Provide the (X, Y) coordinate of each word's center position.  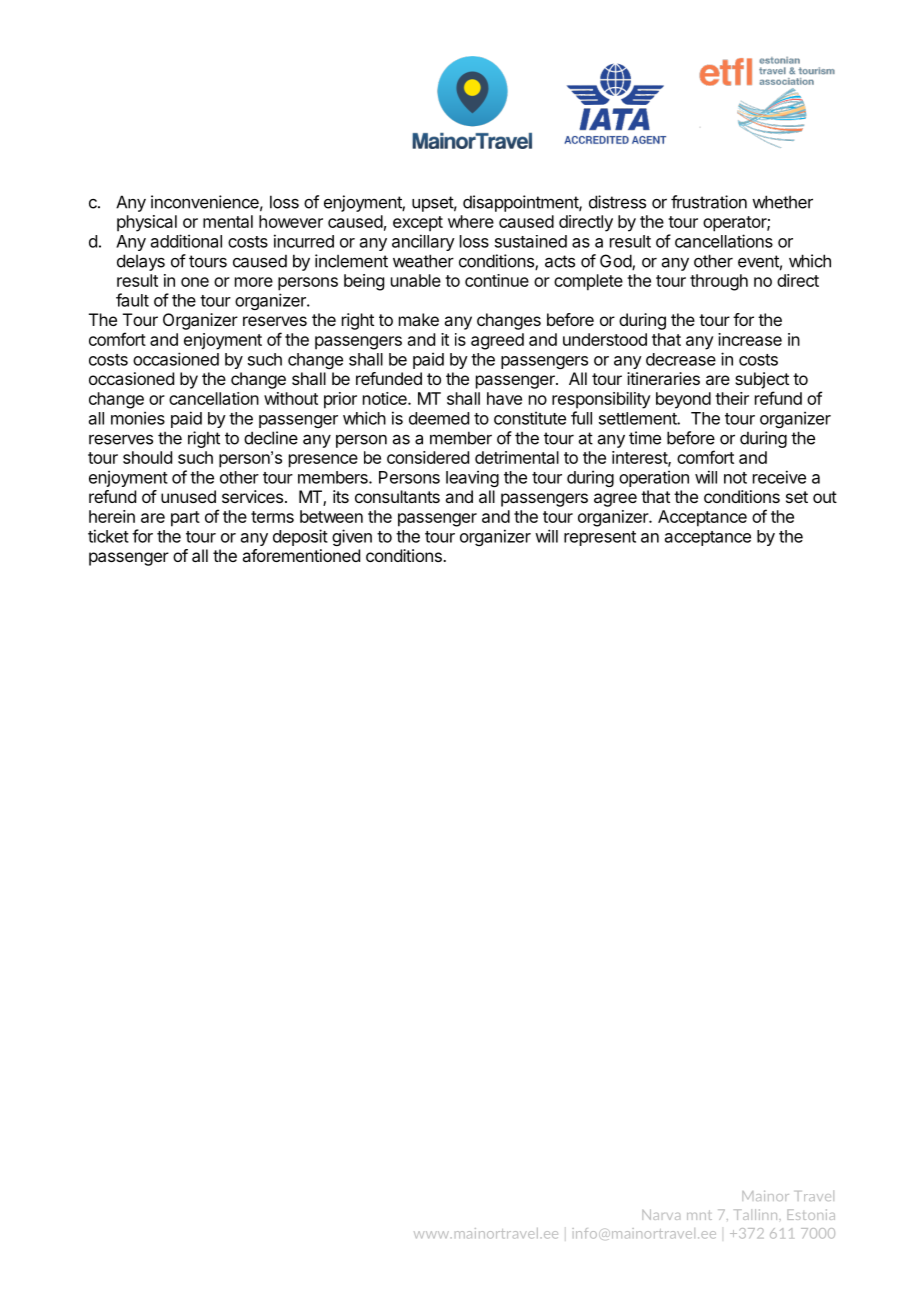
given (352, 537)
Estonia (811, 1214)
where (471, 221)
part (185, 519)
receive (779, 477)
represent (600, 538)
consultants (397, 496)
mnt (699, 1215)
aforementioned (301, 555)
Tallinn (757, 1214)
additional (186, 241)
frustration (709, 202)
